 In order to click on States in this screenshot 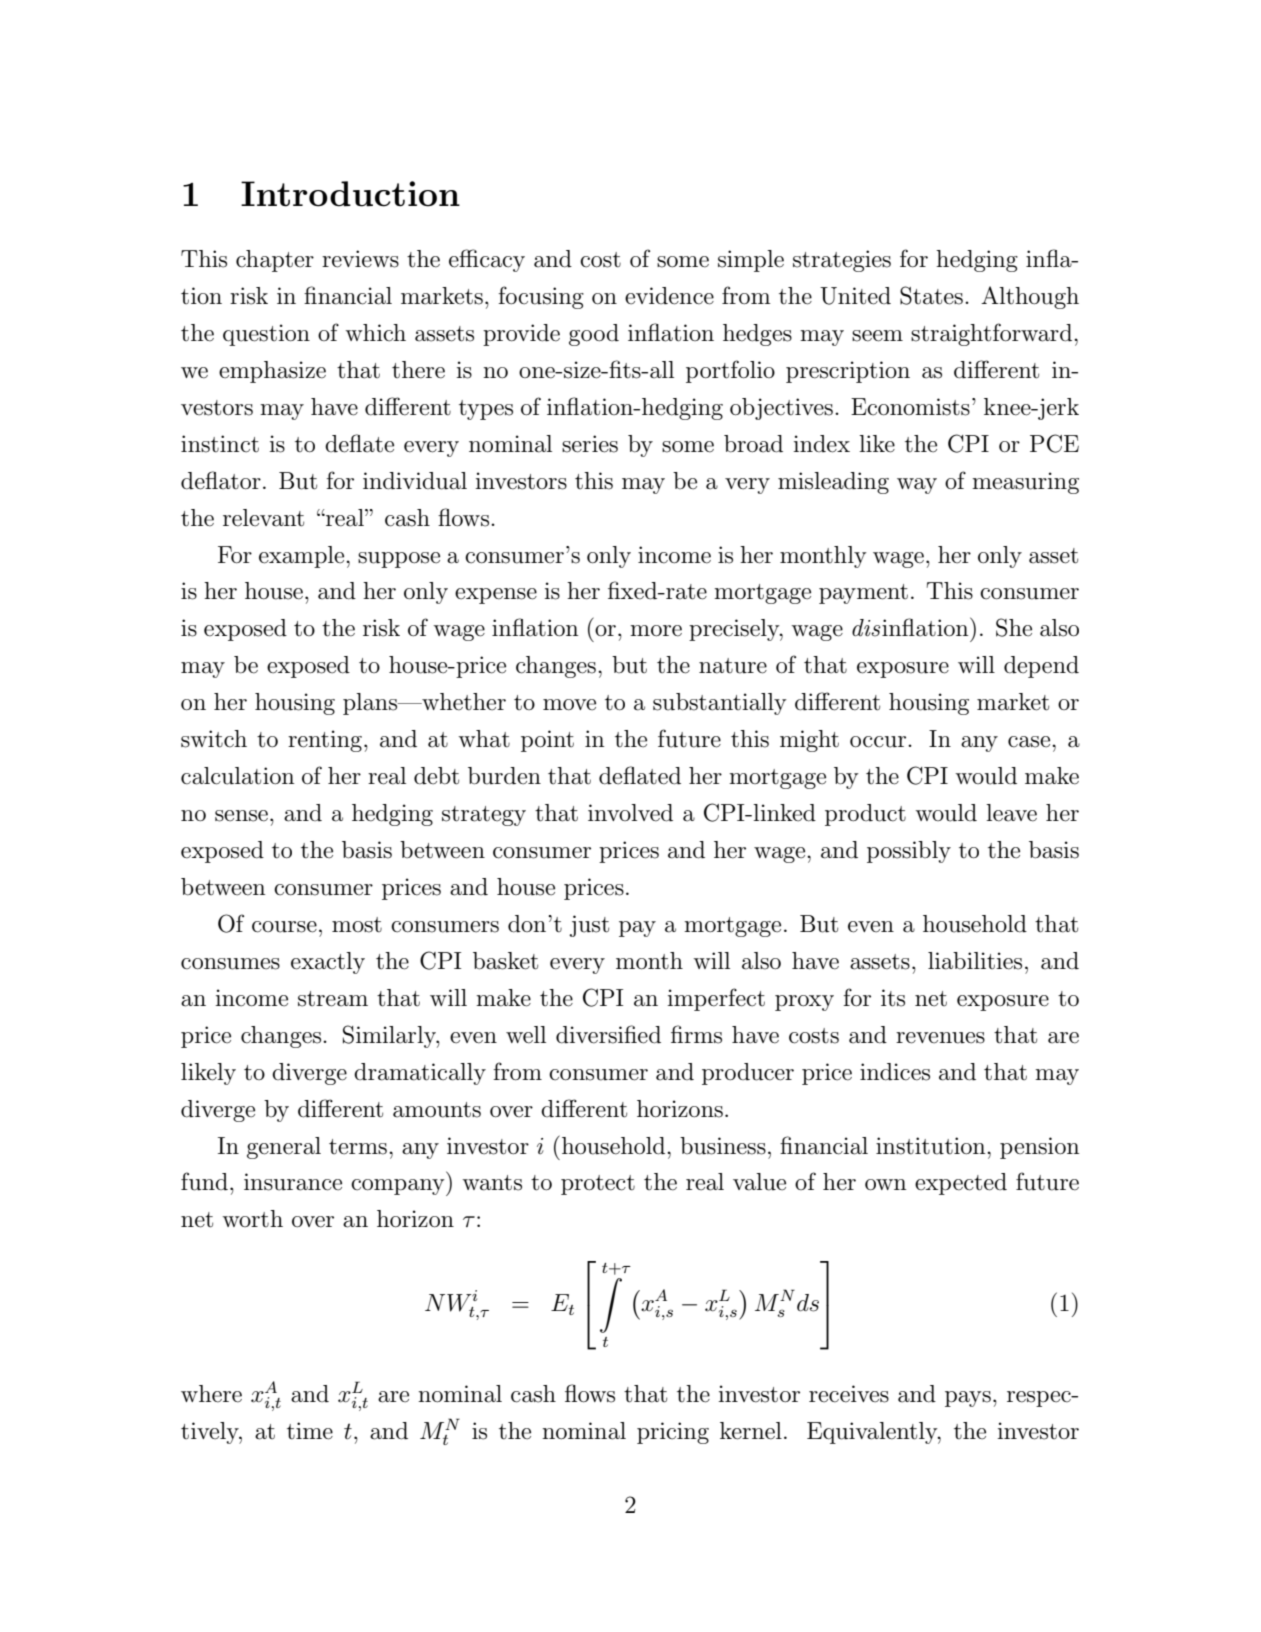, I will do `click(931, 295)`.
